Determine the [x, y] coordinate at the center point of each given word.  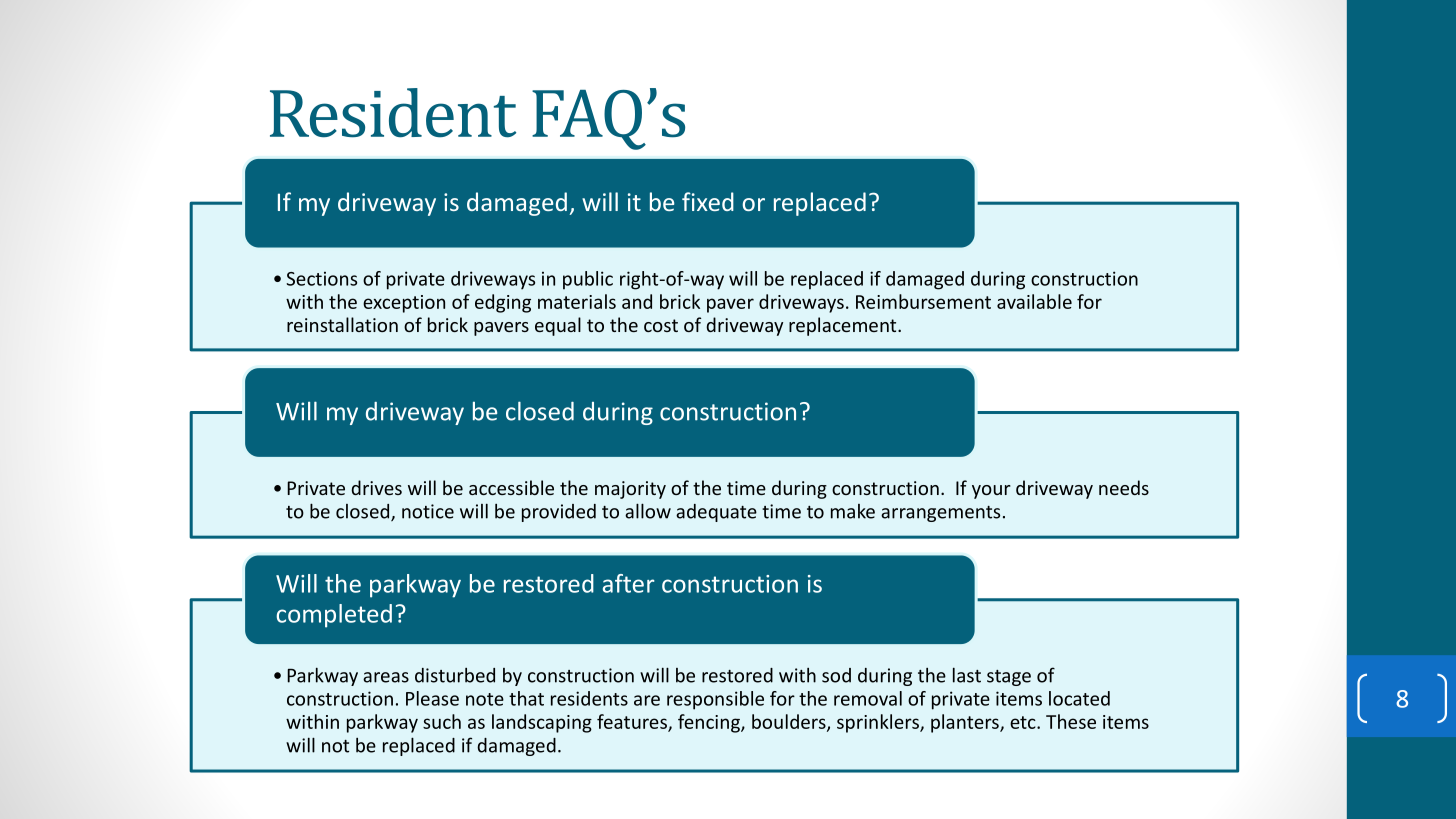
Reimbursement [923, 301]
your [991, 492]
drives [376, 487]
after [629, 583]
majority [630, 490]
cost [661, 325]
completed [334, 616]
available [1034, 301]
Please [432, 698]
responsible [715, 700]
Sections [321, 279]
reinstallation [342, 324]
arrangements [940, 514]
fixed [708, 201]
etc [1024, 722]
